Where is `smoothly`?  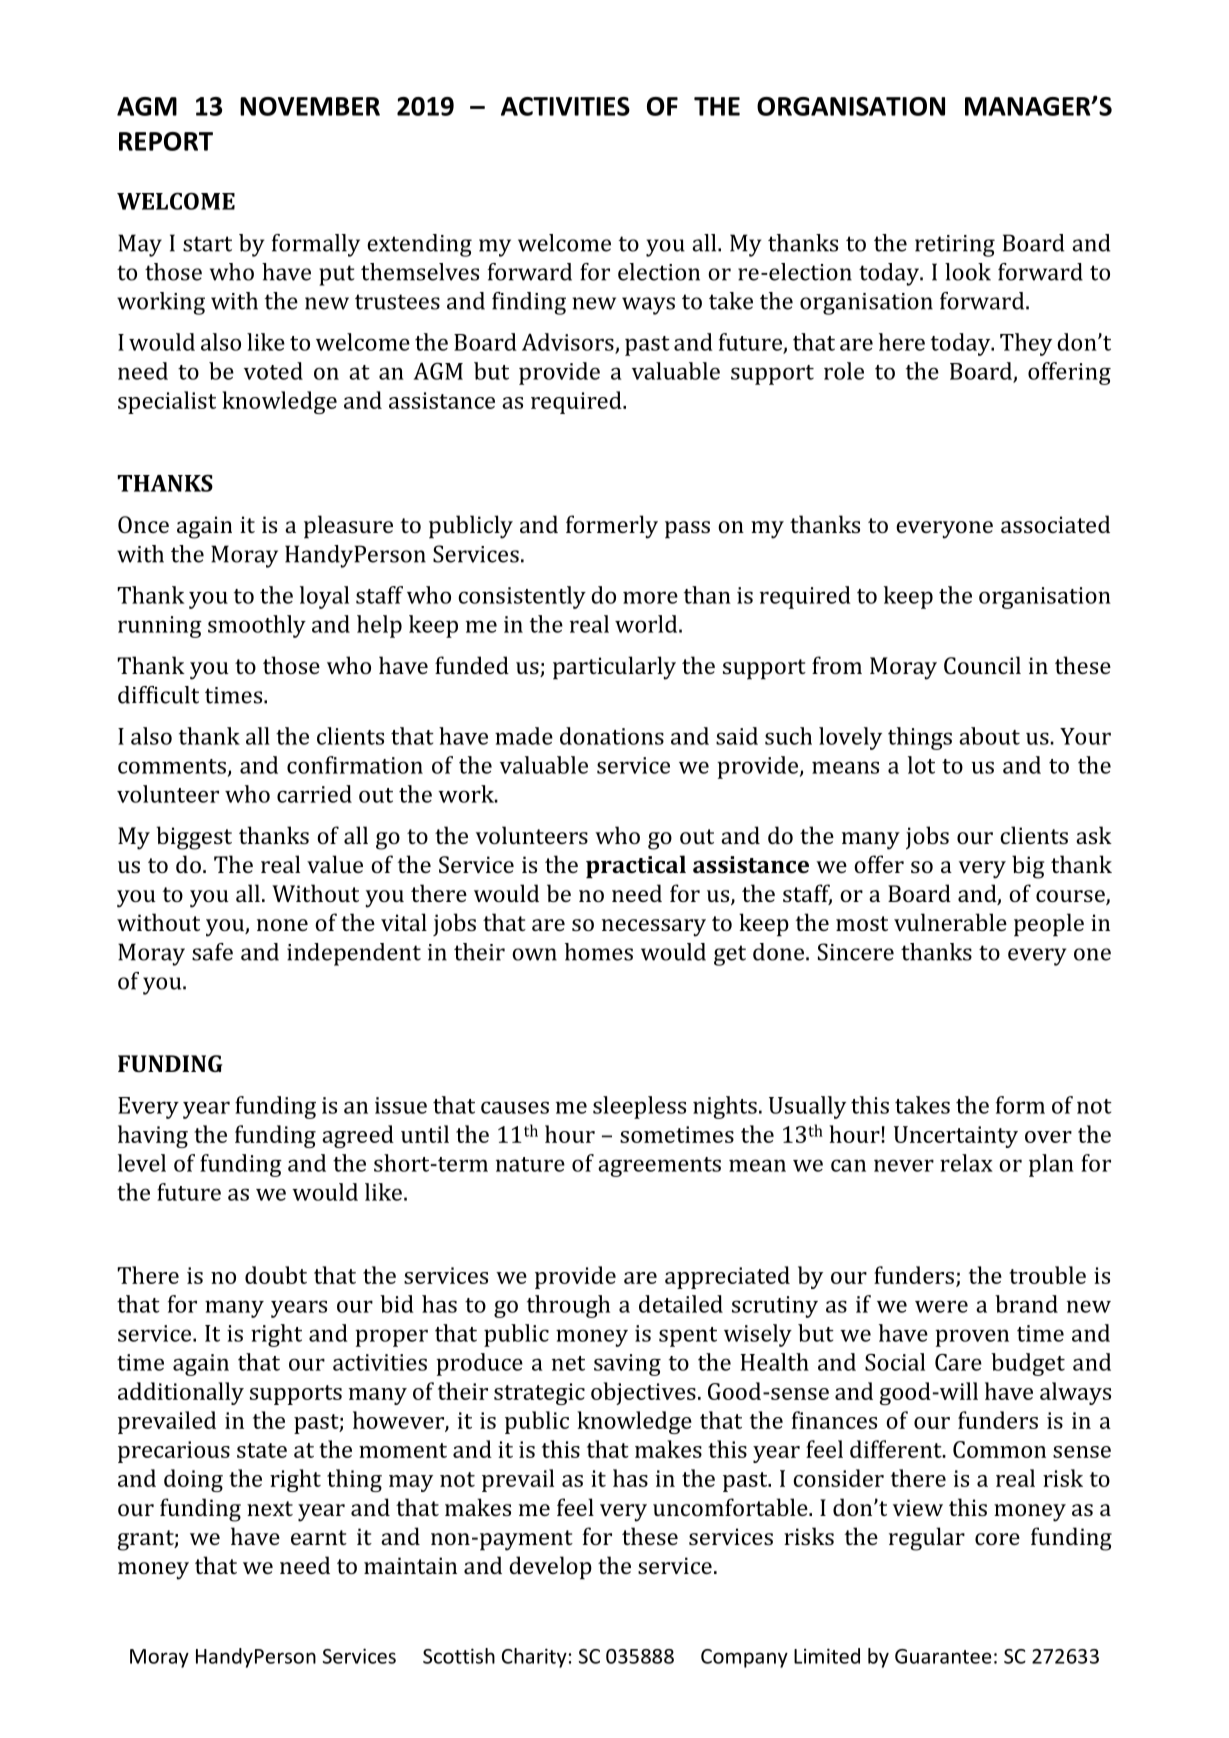
smoothly is located at coordinates (257, 626).
